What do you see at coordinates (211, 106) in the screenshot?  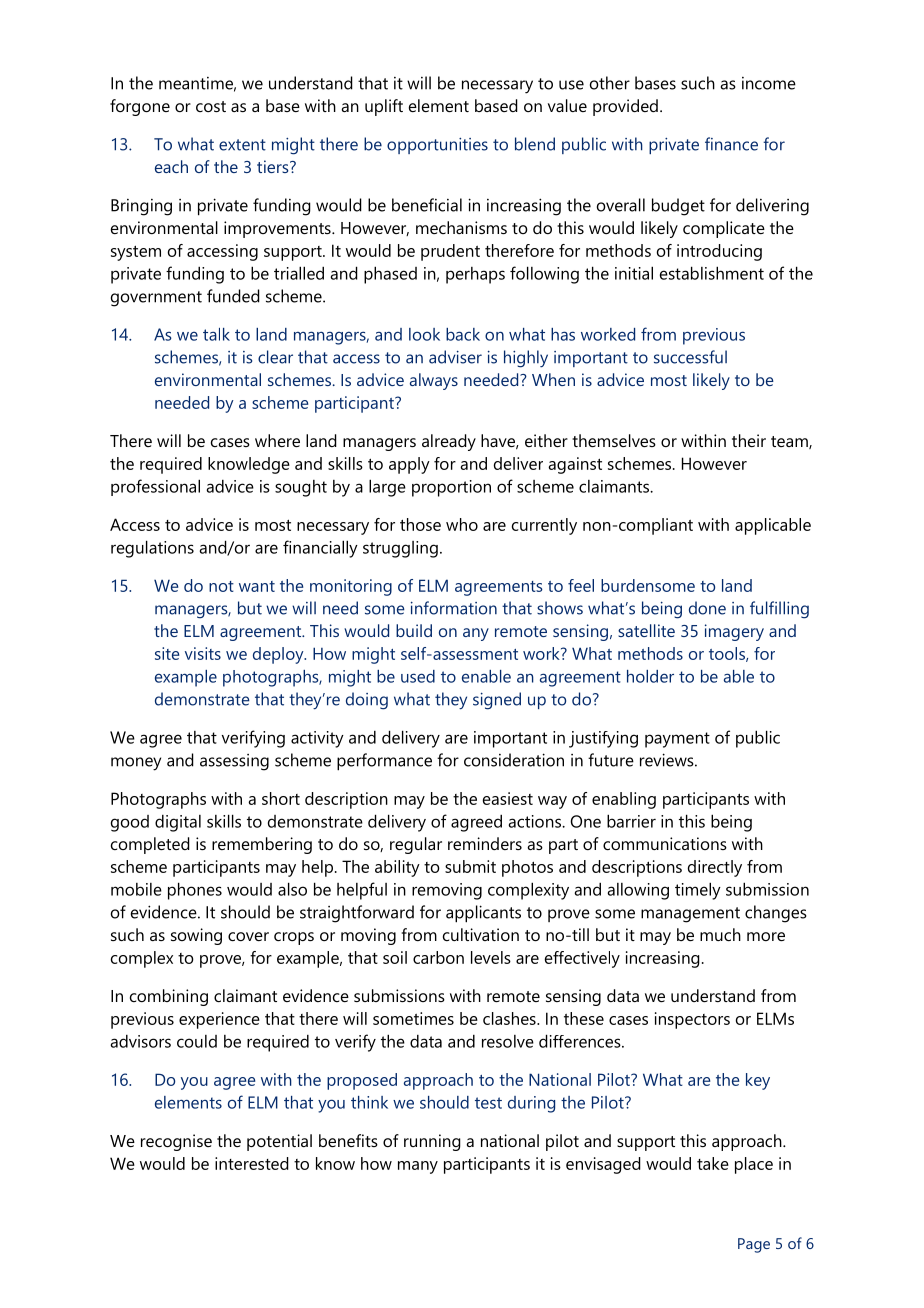 I see `cost` at bounding box center [211, 106].
